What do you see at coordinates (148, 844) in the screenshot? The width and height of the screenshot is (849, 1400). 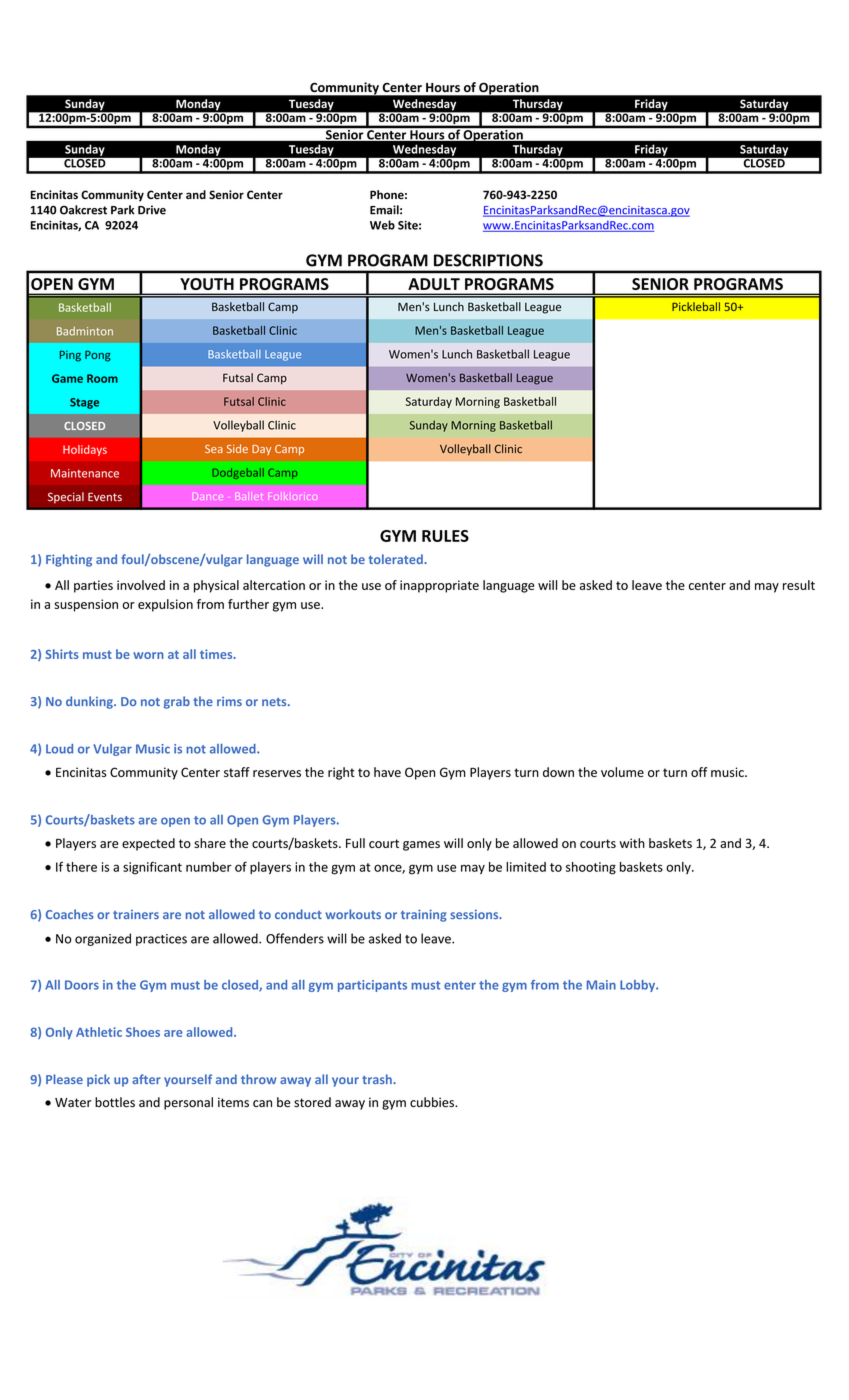 I see `expected` at bounding box center [148, 844].
